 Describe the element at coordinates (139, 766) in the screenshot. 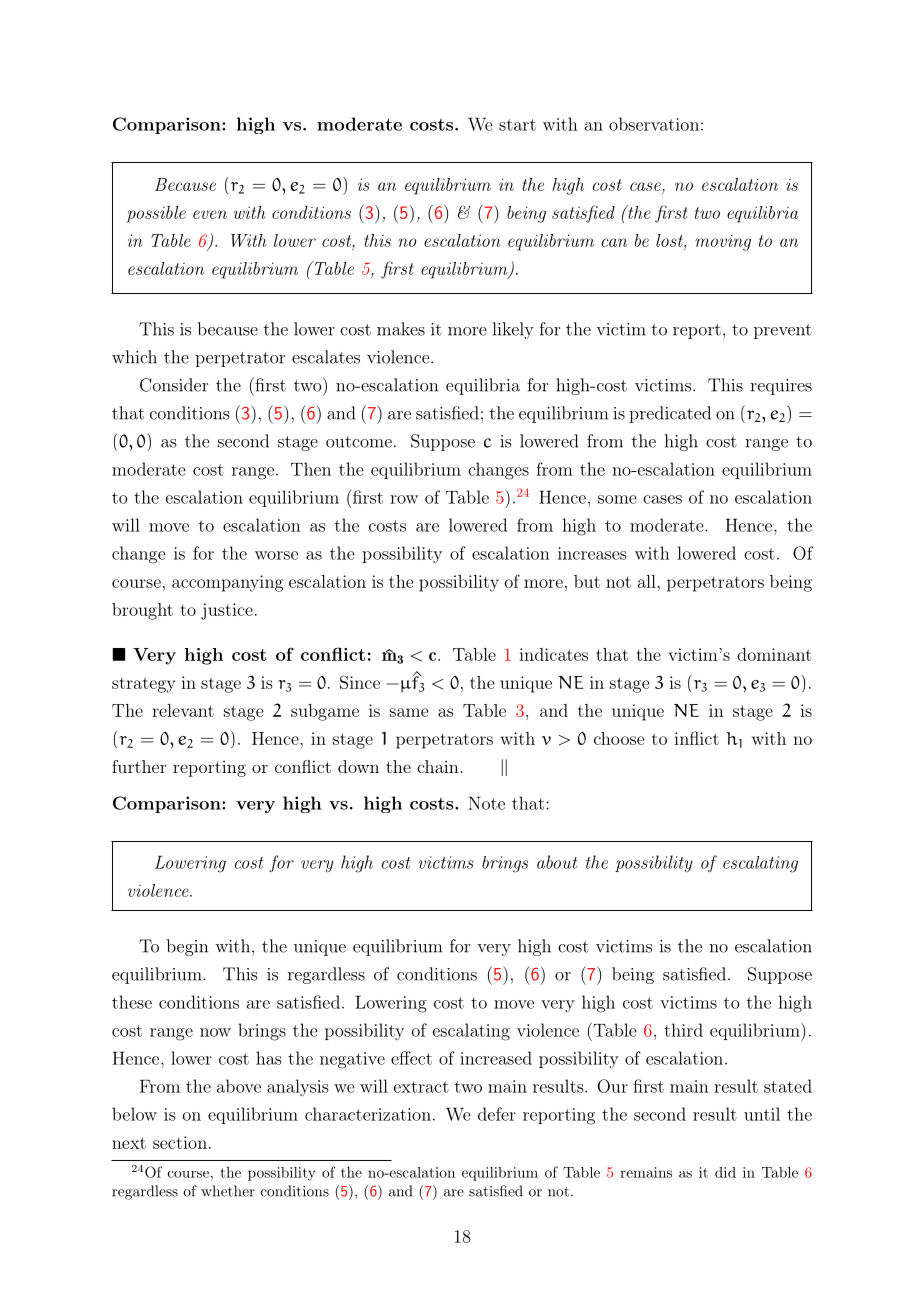

I see `further` at that location.
